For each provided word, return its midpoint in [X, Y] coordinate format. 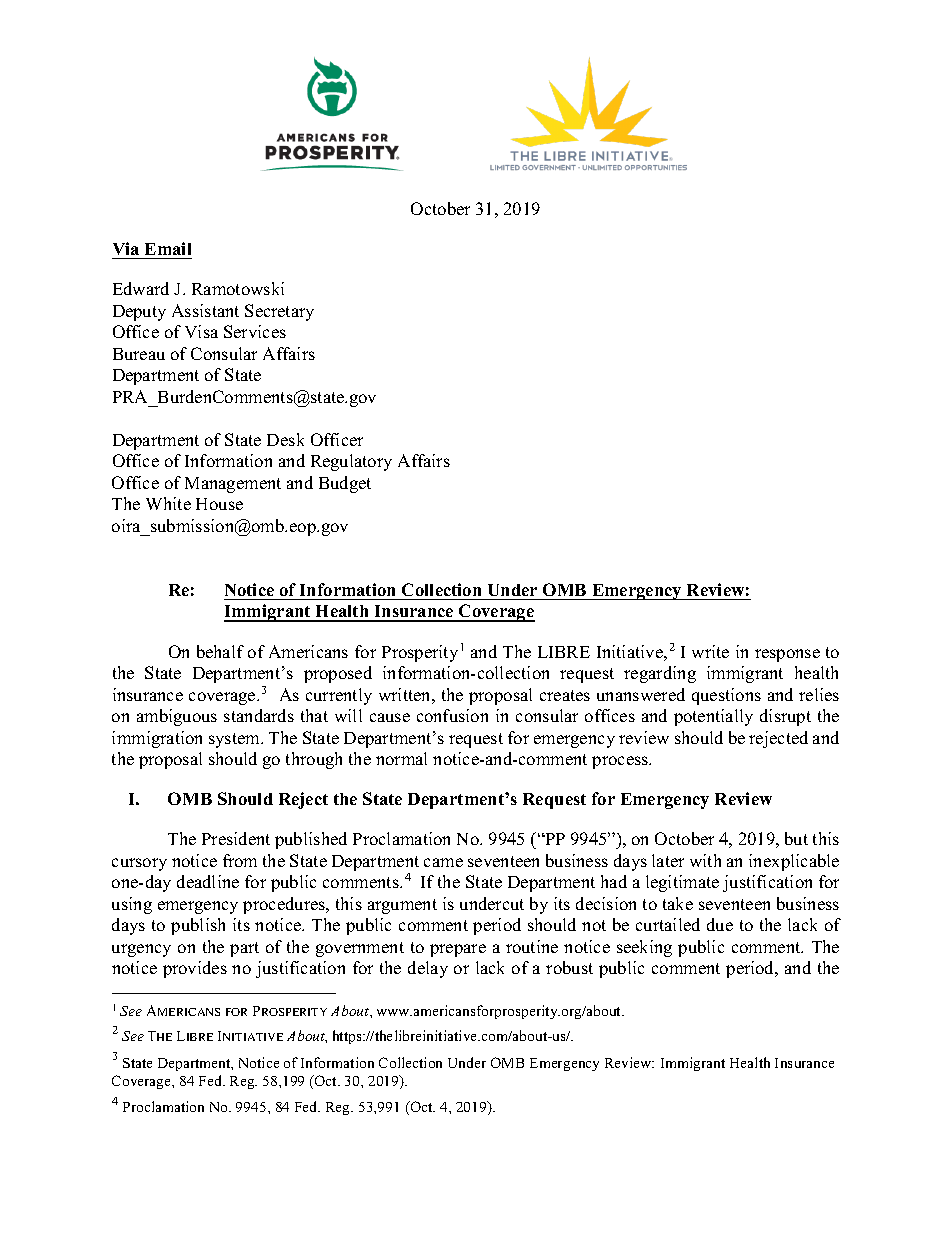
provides [195, 969]
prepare [458, 950]
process [621, 762]
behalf [220, 651]
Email [168, 248]
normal [401, 758]
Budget [345, 484]
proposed [338, 674]
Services [255, 331]
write [710, 651]
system [236, 740]
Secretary [279, 312]
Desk [285, 439]
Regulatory [351, 462]
